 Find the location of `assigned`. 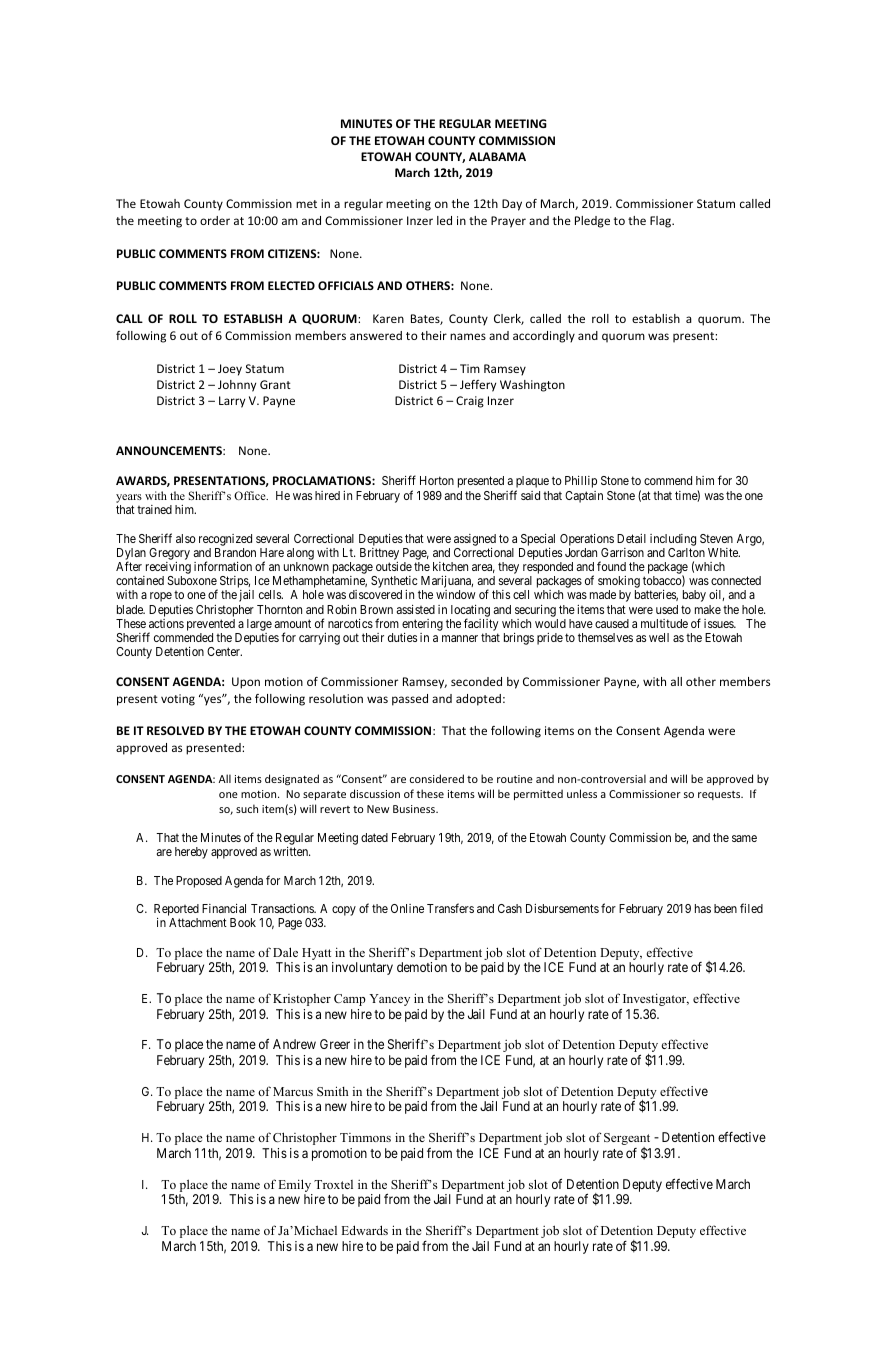

assigned is located at coordinates (475, 540).
